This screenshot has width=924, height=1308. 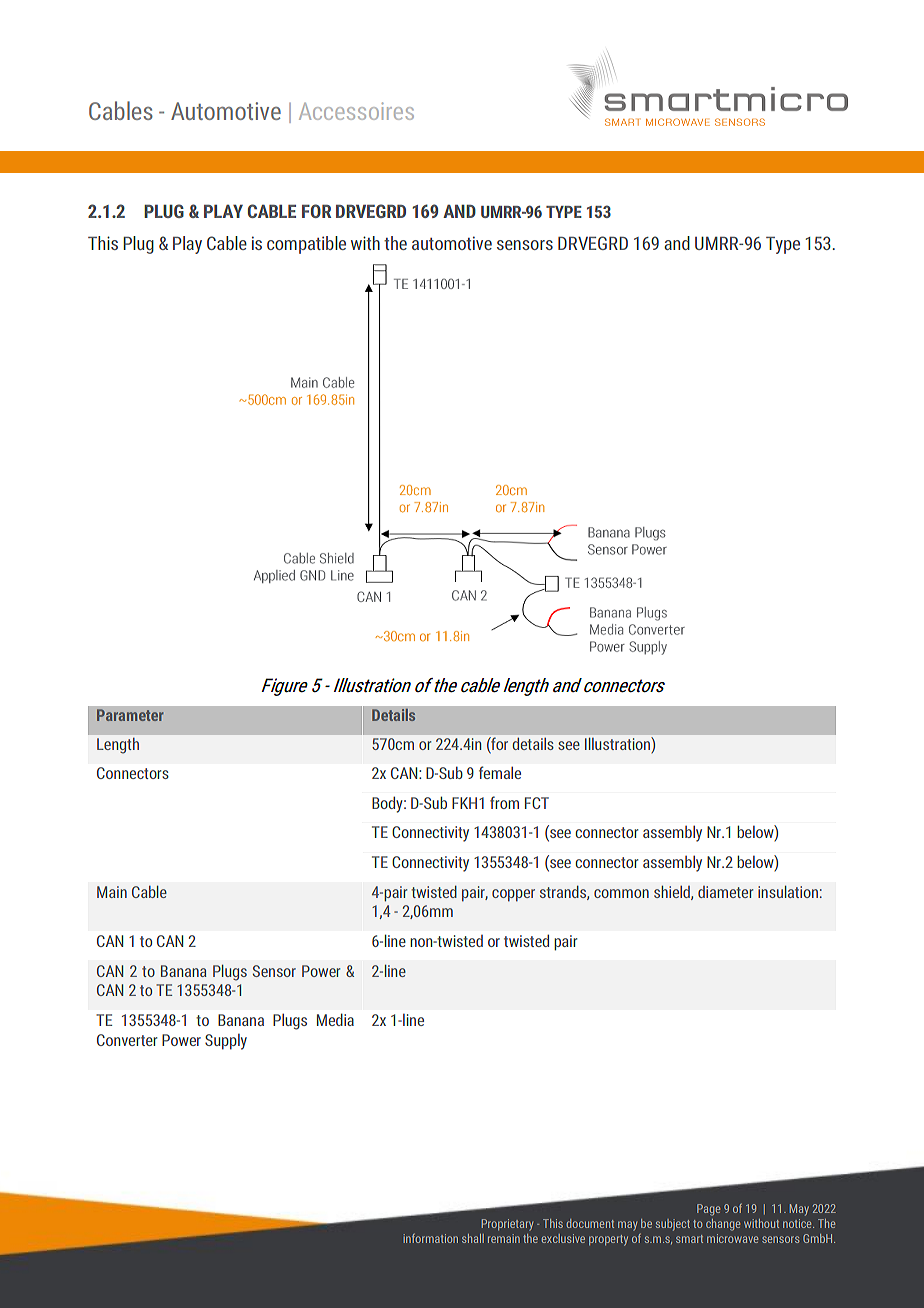 What do you see at coordinates (507, 1225) in the screenshot?
I see `Proprietary` at bounding box center [507, 1225].
